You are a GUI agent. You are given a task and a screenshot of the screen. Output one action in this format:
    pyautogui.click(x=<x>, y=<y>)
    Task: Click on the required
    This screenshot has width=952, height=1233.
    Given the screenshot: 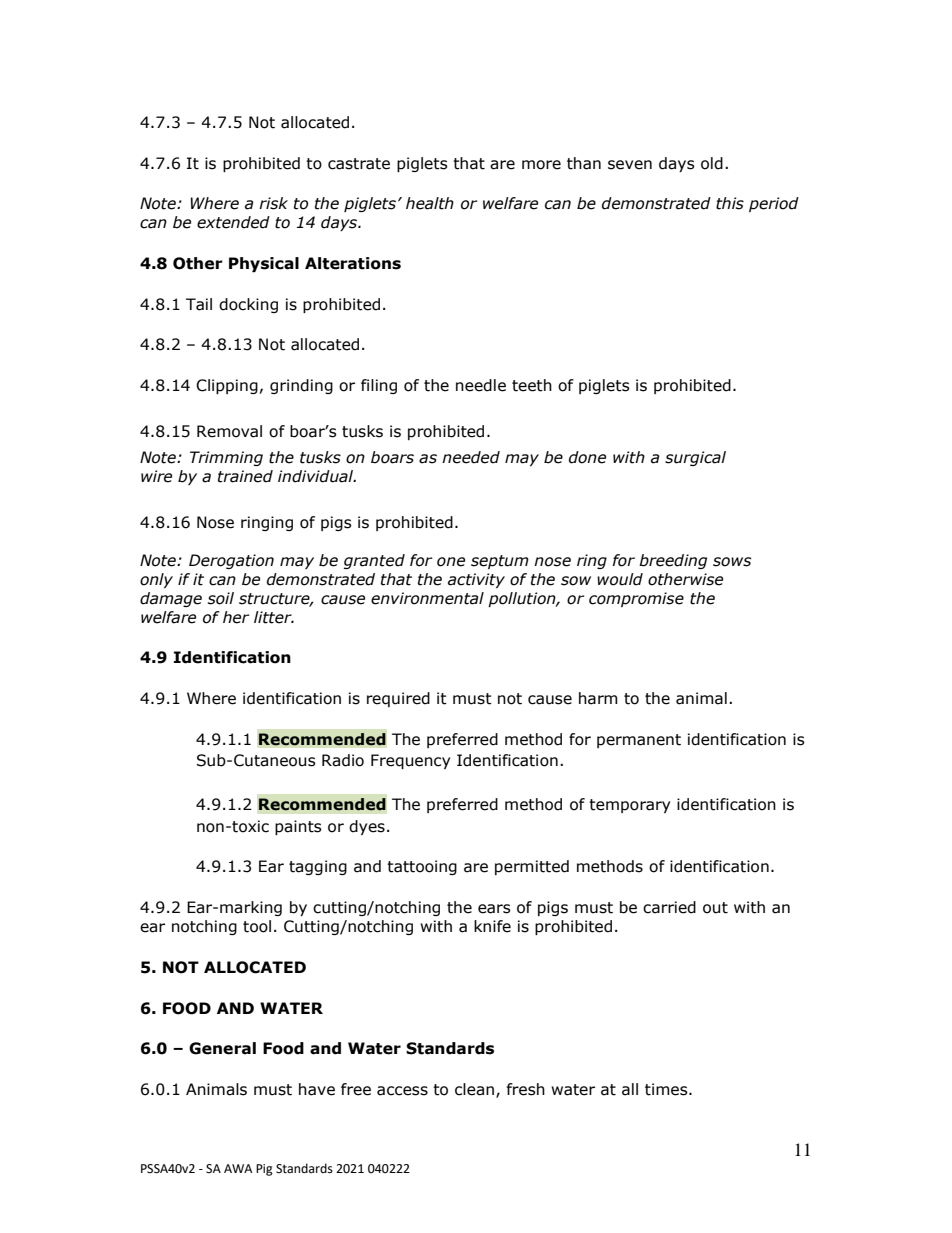 What is the action you would take?
    pyautogui.click(x=398, y=699)
